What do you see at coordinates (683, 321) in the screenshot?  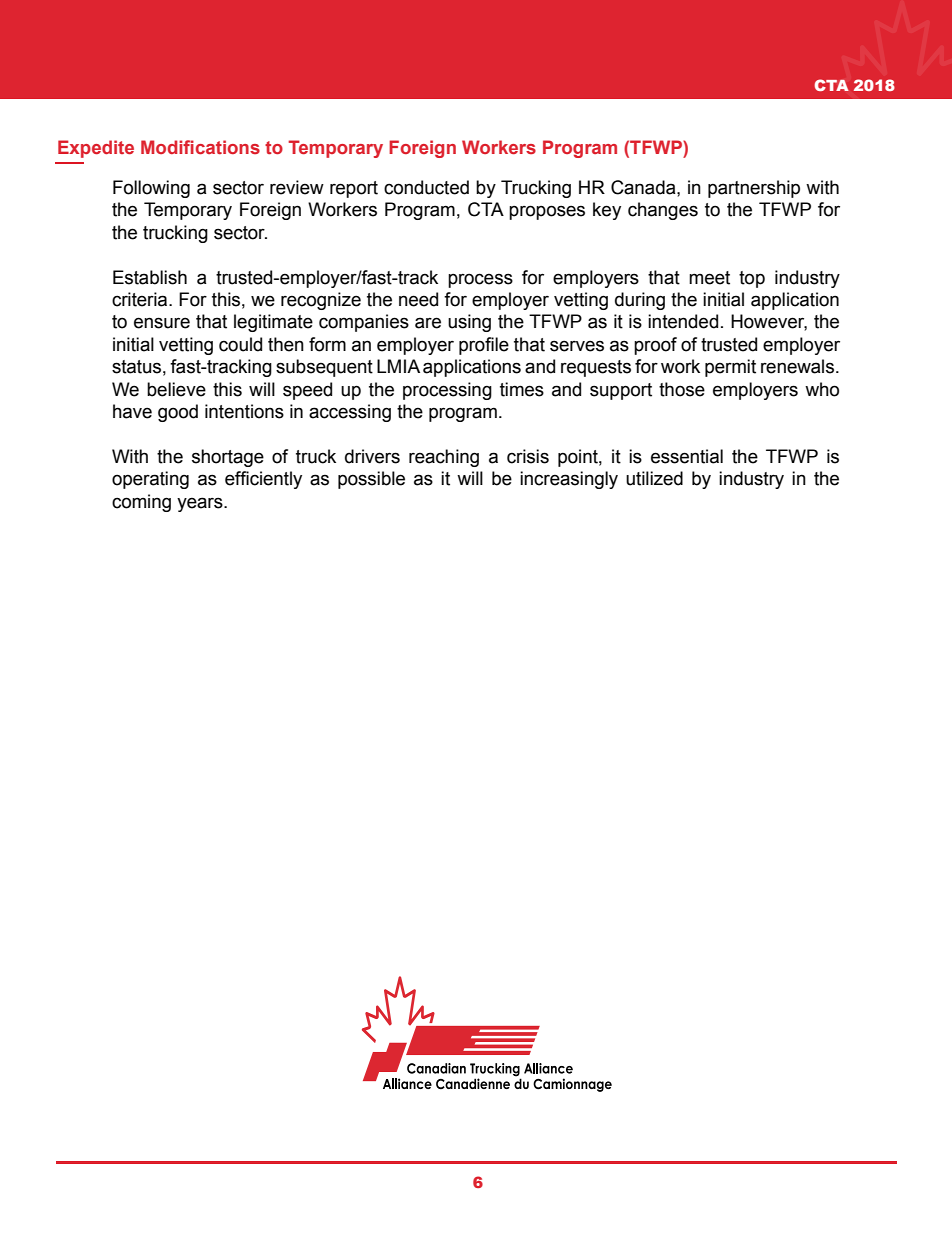 I see `intended` at bounding box center [683, 321].
